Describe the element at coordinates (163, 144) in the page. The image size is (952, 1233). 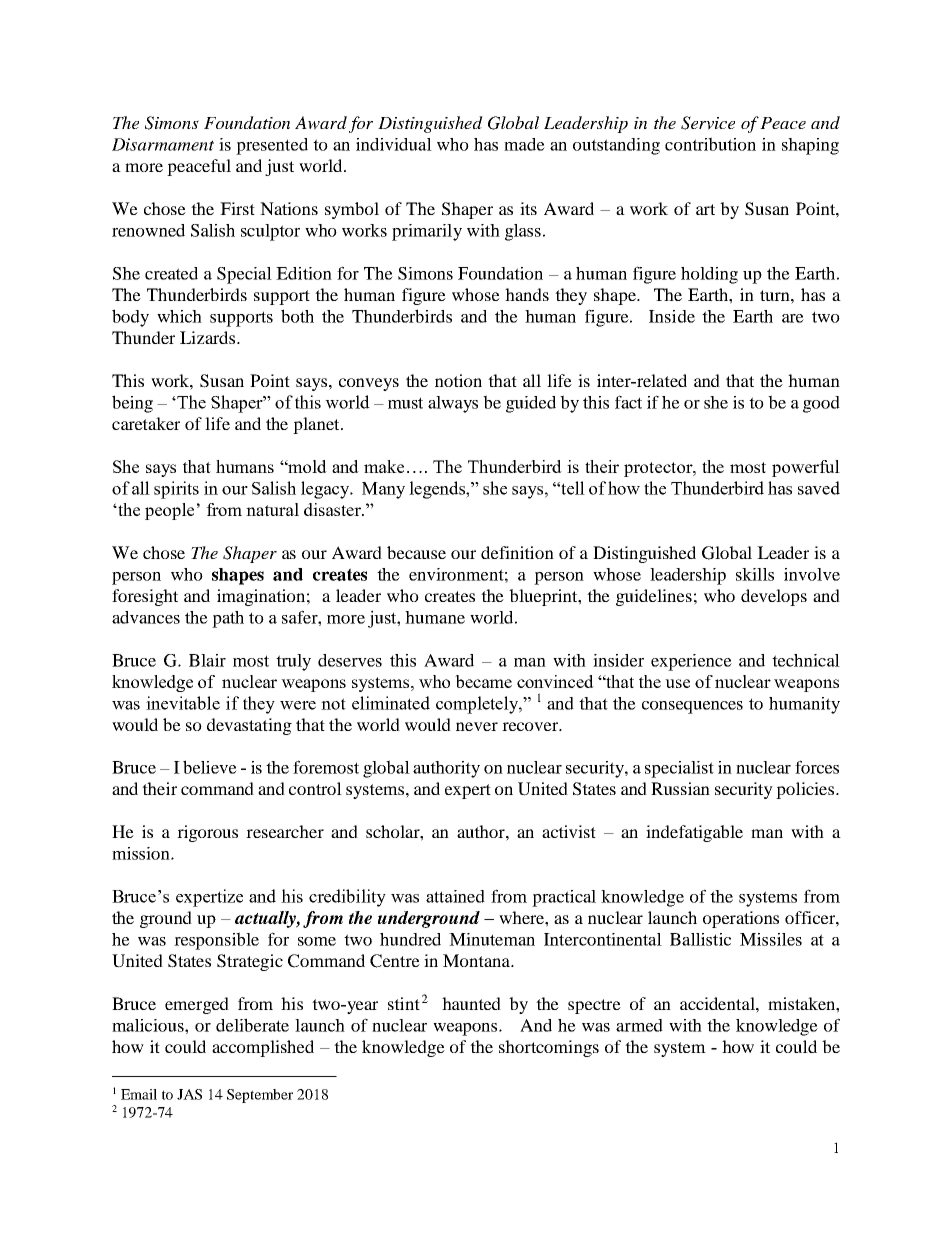
I see `Disarmament` at that location.
